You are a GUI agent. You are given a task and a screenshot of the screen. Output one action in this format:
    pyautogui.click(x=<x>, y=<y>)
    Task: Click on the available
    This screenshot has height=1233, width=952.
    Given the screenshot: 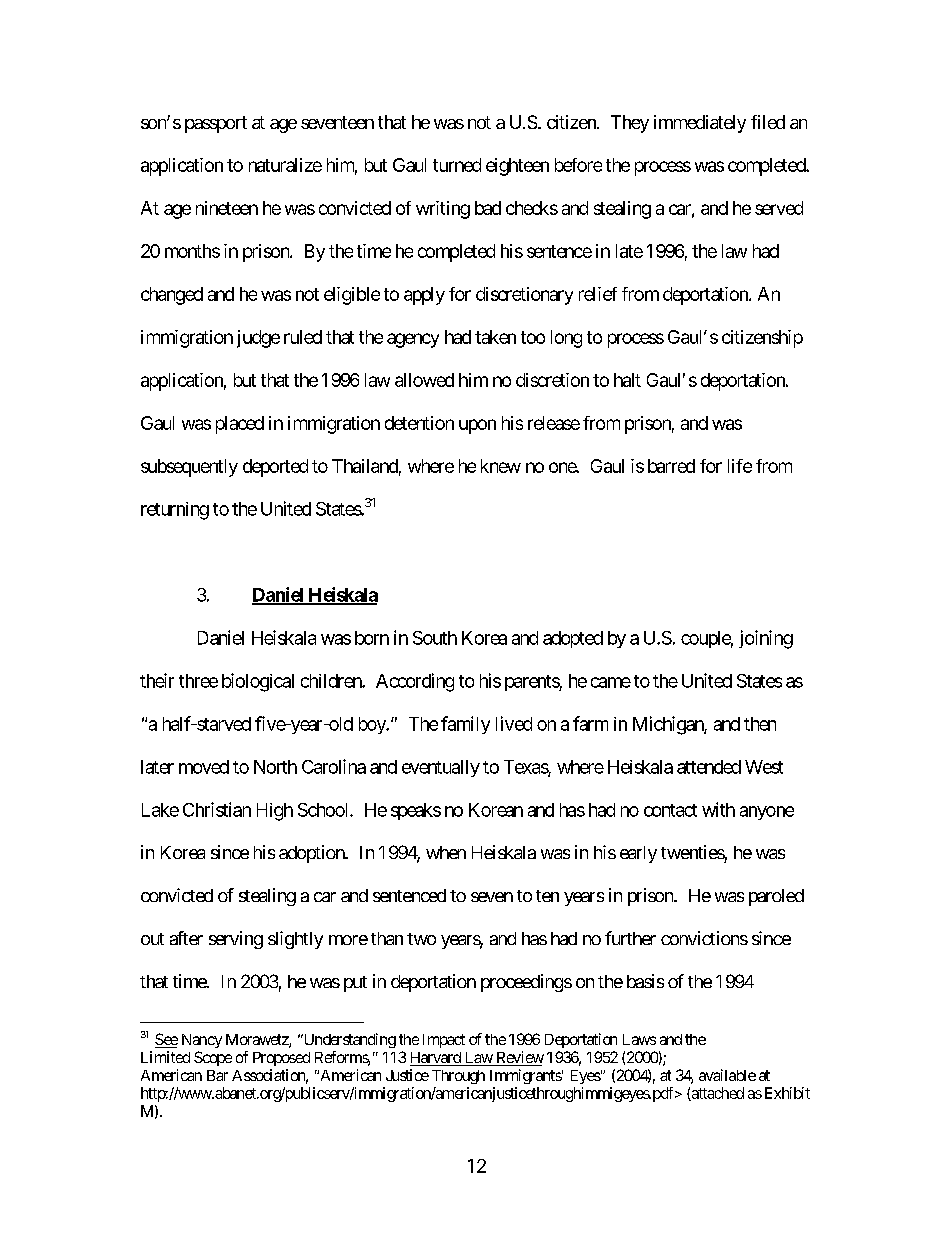 What is the action you would take?
    pyautogui.click(x=727, y=1075)
